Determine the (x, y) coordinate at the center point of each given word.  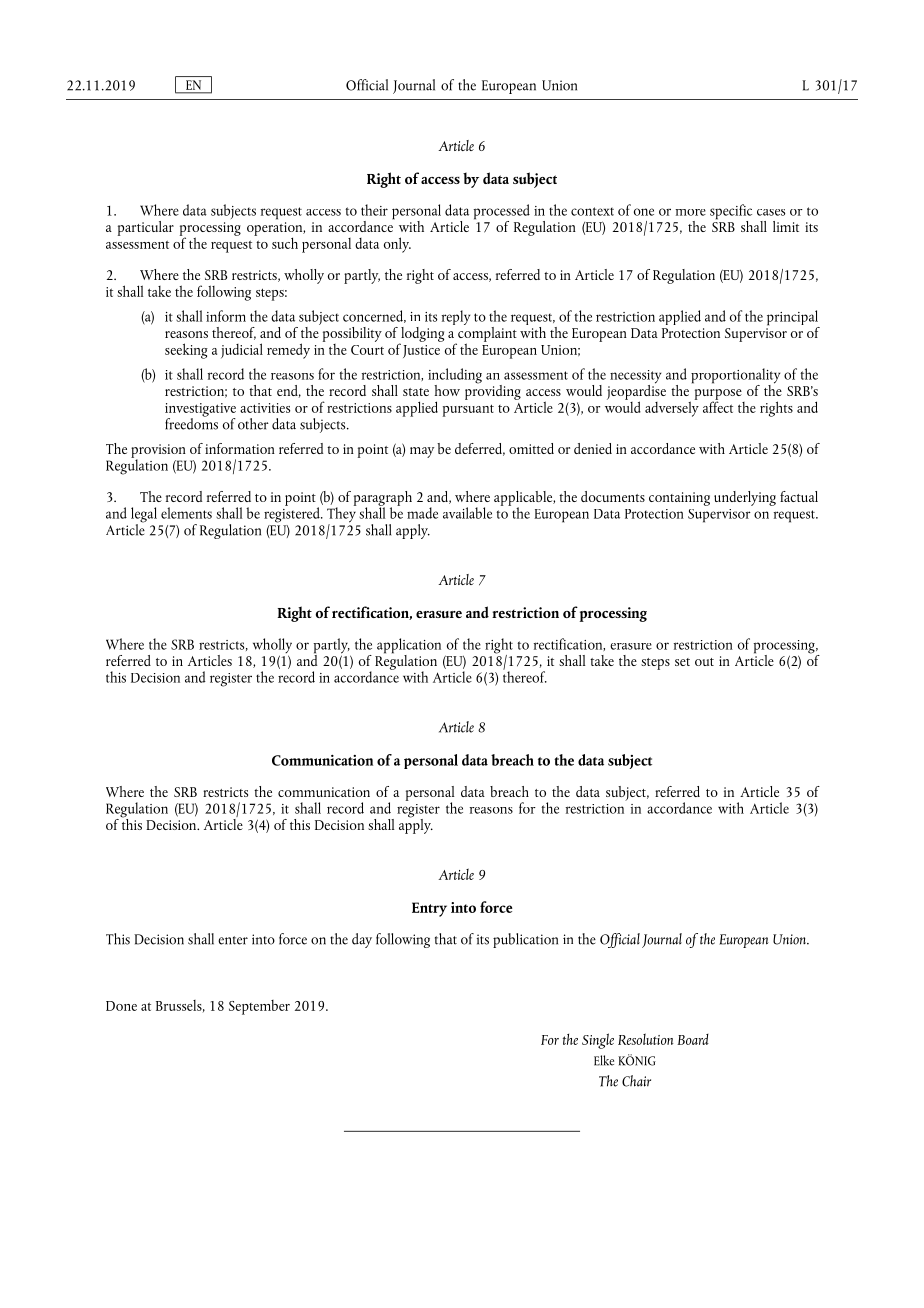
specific (731, 213)
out (704, 662)
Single (598, 1041)
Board (693, 1039)
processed (501, 213)
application (409, 647)
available (467, 513)
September (259, 1007)
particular (146, 228)
